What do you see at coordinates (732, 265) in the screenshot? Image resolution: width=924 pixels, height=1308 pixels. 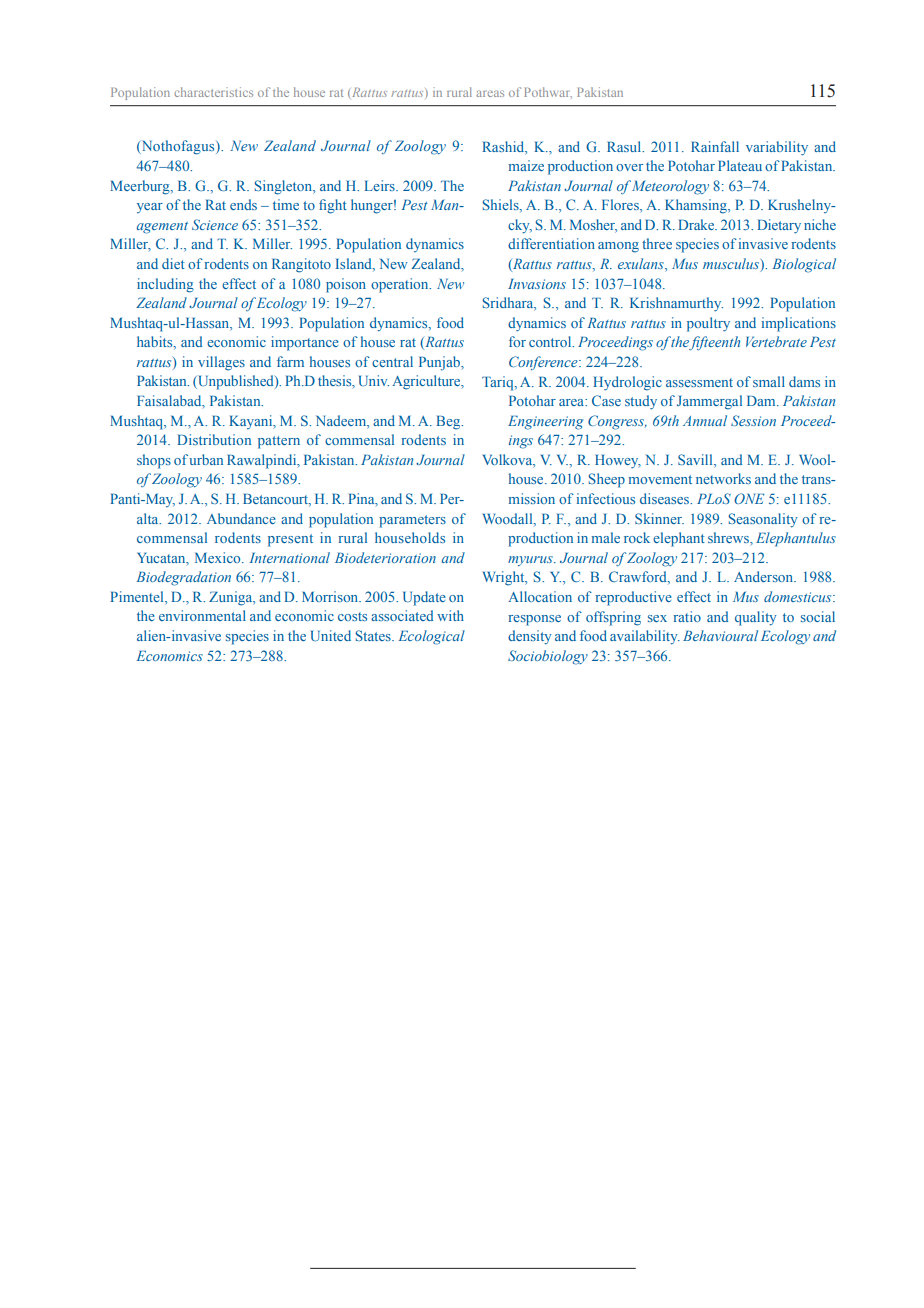 I see `musculus` at bounding box center [732, 265].
